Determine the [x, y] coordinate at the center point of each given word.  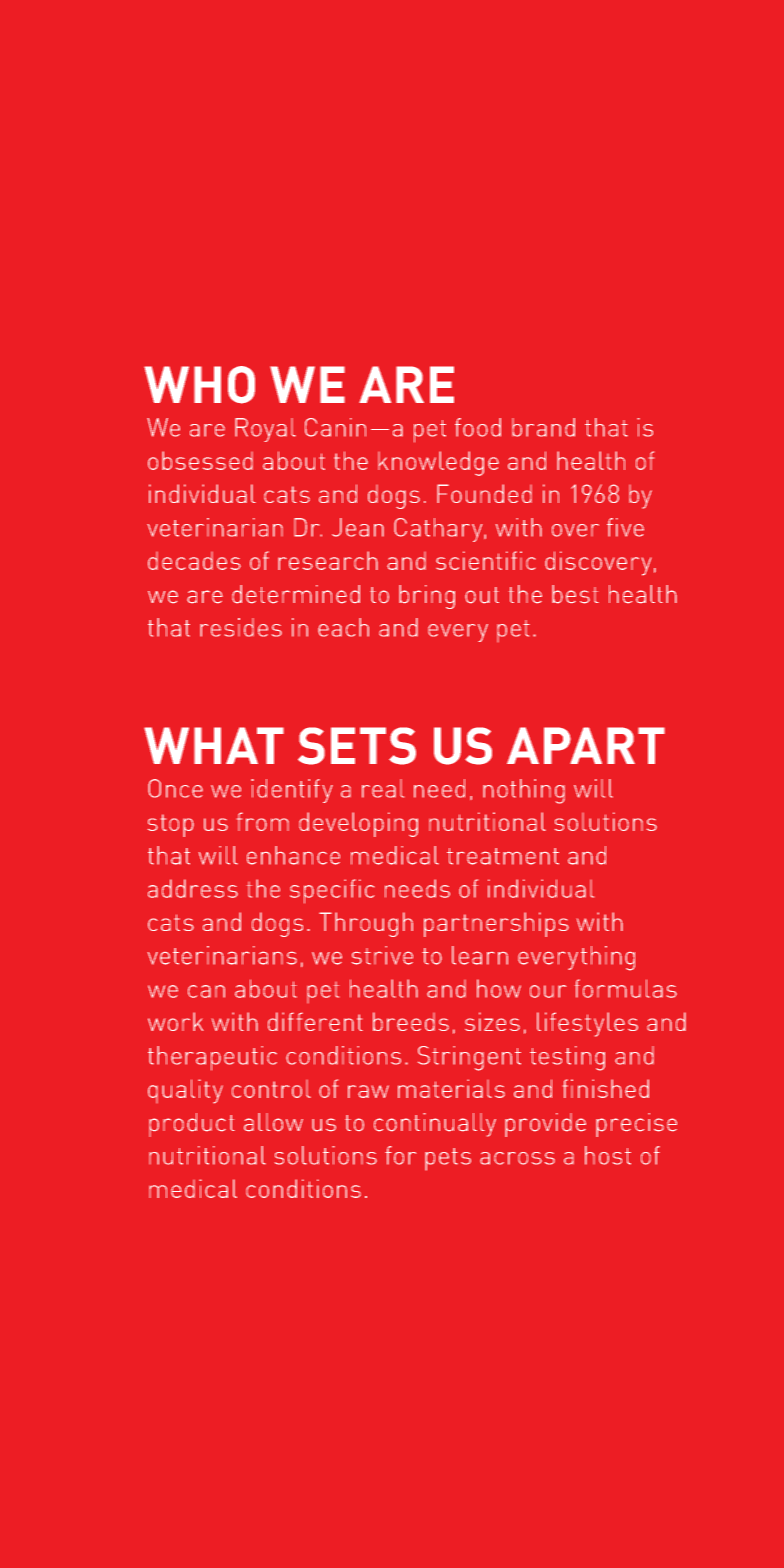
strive [382, 955]
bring [427, 597]
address [193, 888]
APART [586, 745]
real [383, 788]
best [575, 594]
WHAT [214, 745]
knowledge [438, 463]
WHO [199, 385]
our [548, 991]
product [192, 1125]
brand [543, 427]
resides [241, 627]
